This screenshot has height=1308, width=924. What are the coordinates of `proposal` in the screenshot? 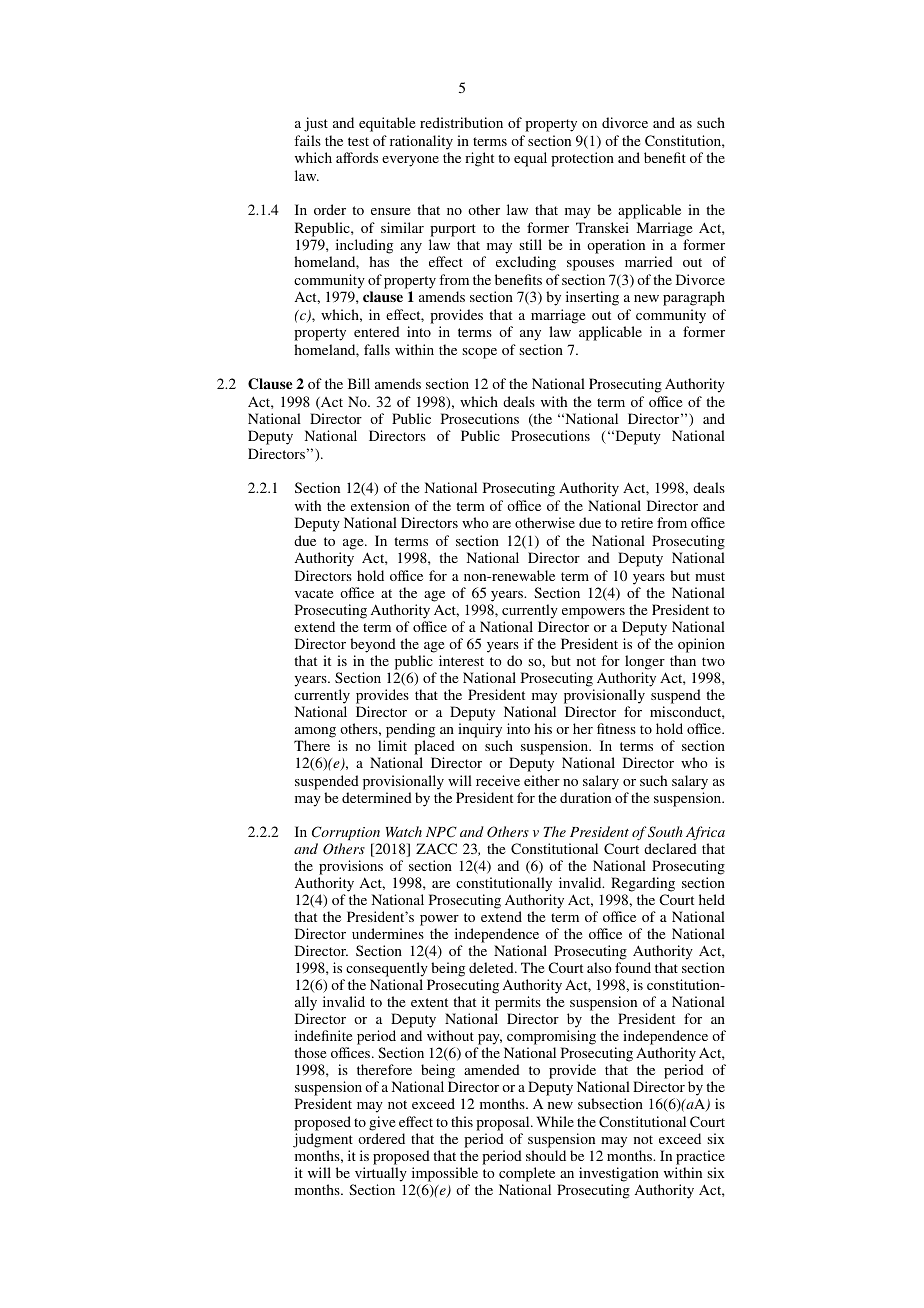 It's located at (504, 1123).
